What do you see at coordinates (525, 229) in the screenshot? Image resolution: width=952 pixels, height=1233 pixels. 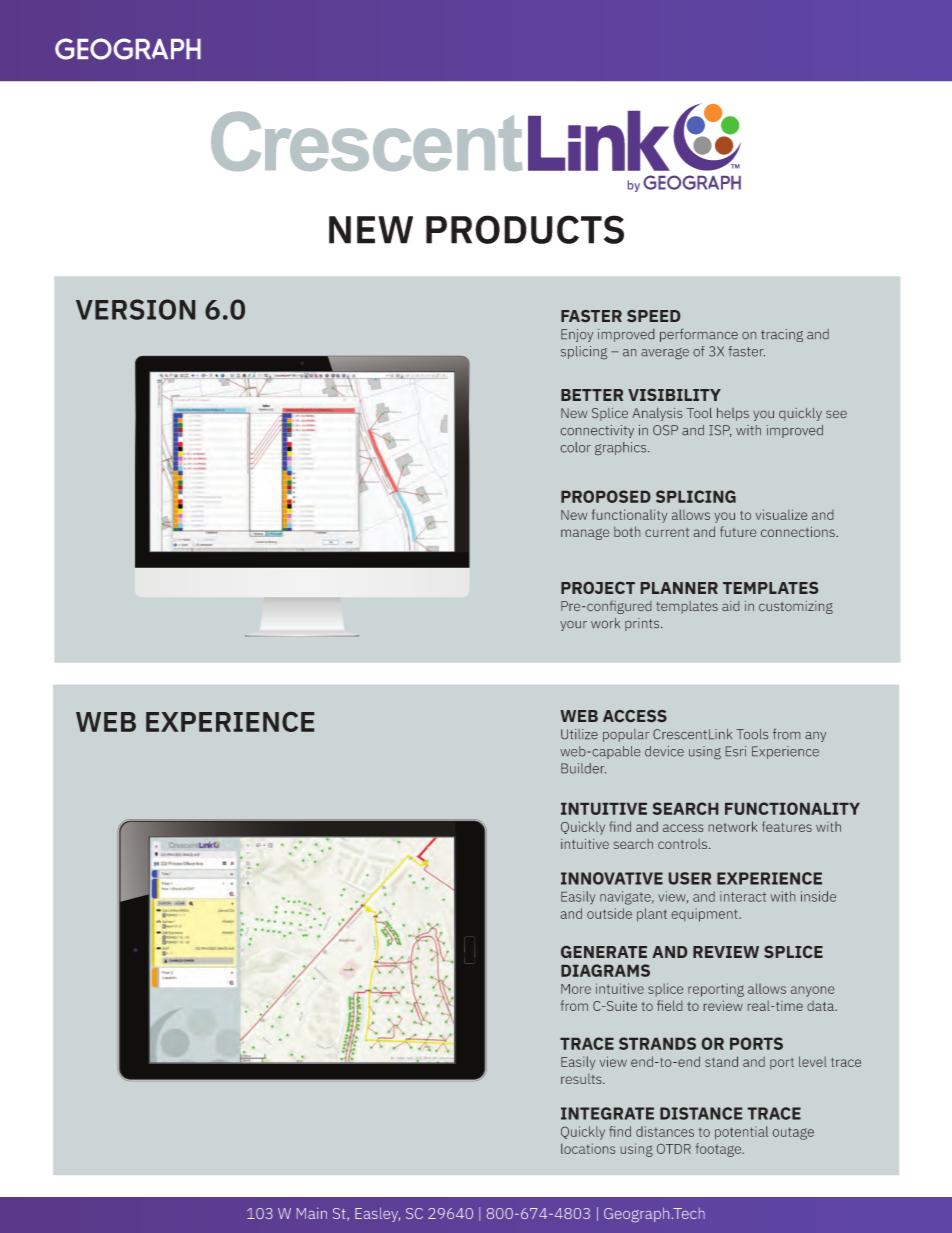 I see `PRODUCTS` at bounding box center [525, 229].
